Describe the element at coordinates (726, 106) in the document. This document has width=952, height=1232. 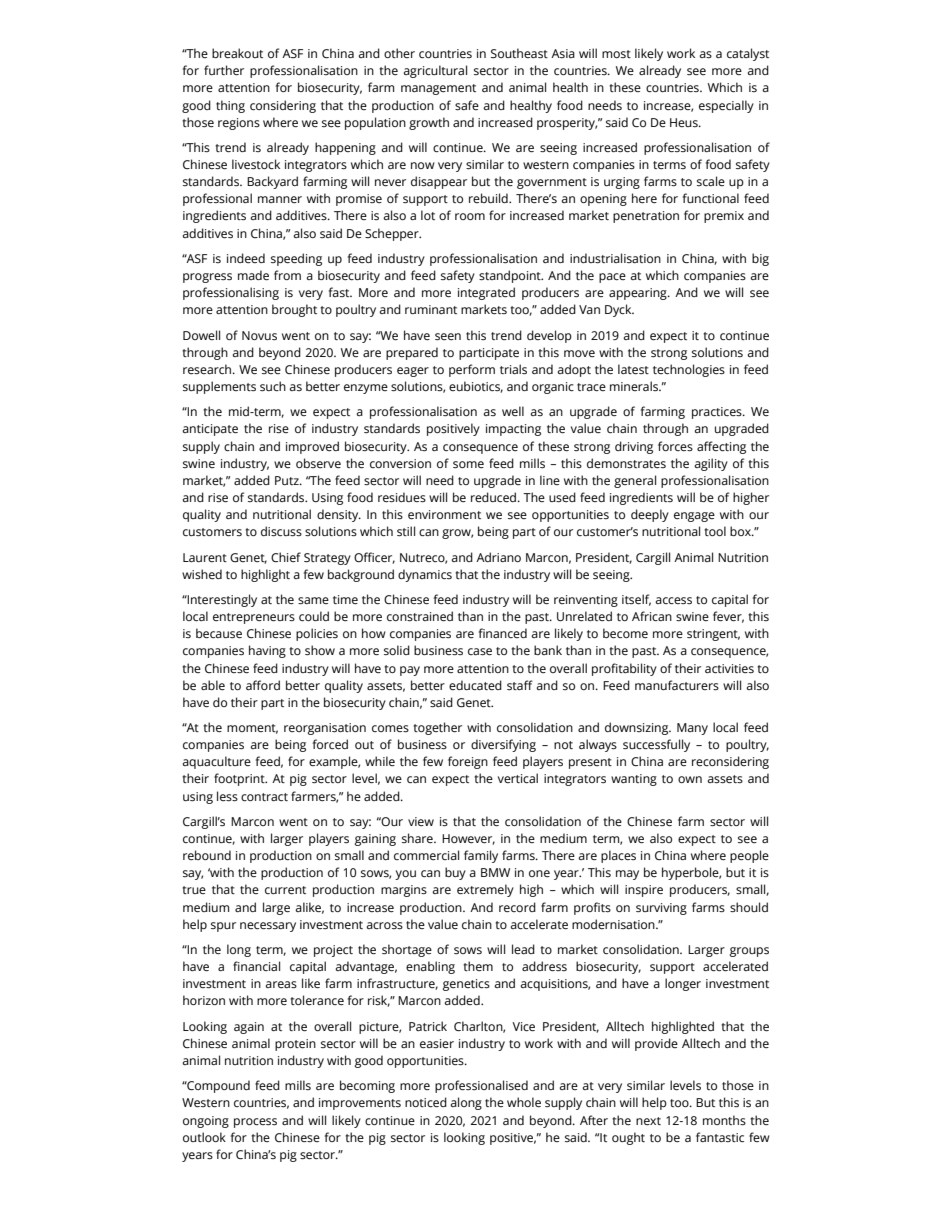
I see `especially` at that location.
